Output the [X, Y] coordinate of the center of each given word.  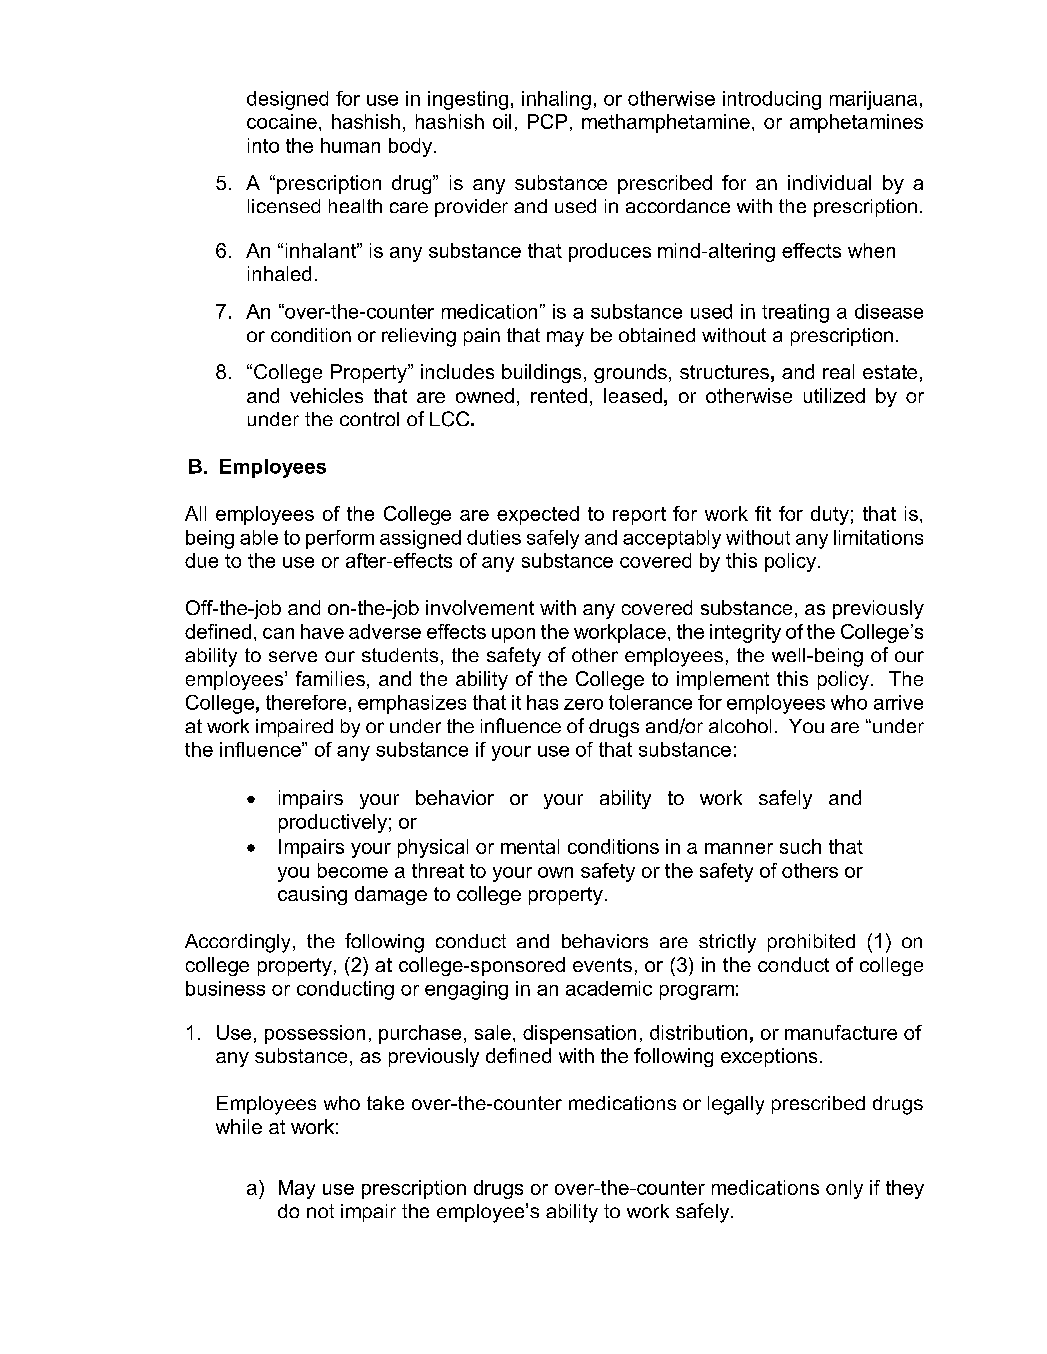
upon [513, 635]
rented [559, 395]
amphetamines [856, 123]
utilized [834, 395]
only [844, 1189]
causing [312, 895]
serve [293, 656]
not [320, 1211]
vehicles [326, 395]
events [602, 965]
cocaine [282, 121]
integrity [745, 633]
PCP [547, 121]
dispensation [579, 1034]
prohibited [811, 943]
